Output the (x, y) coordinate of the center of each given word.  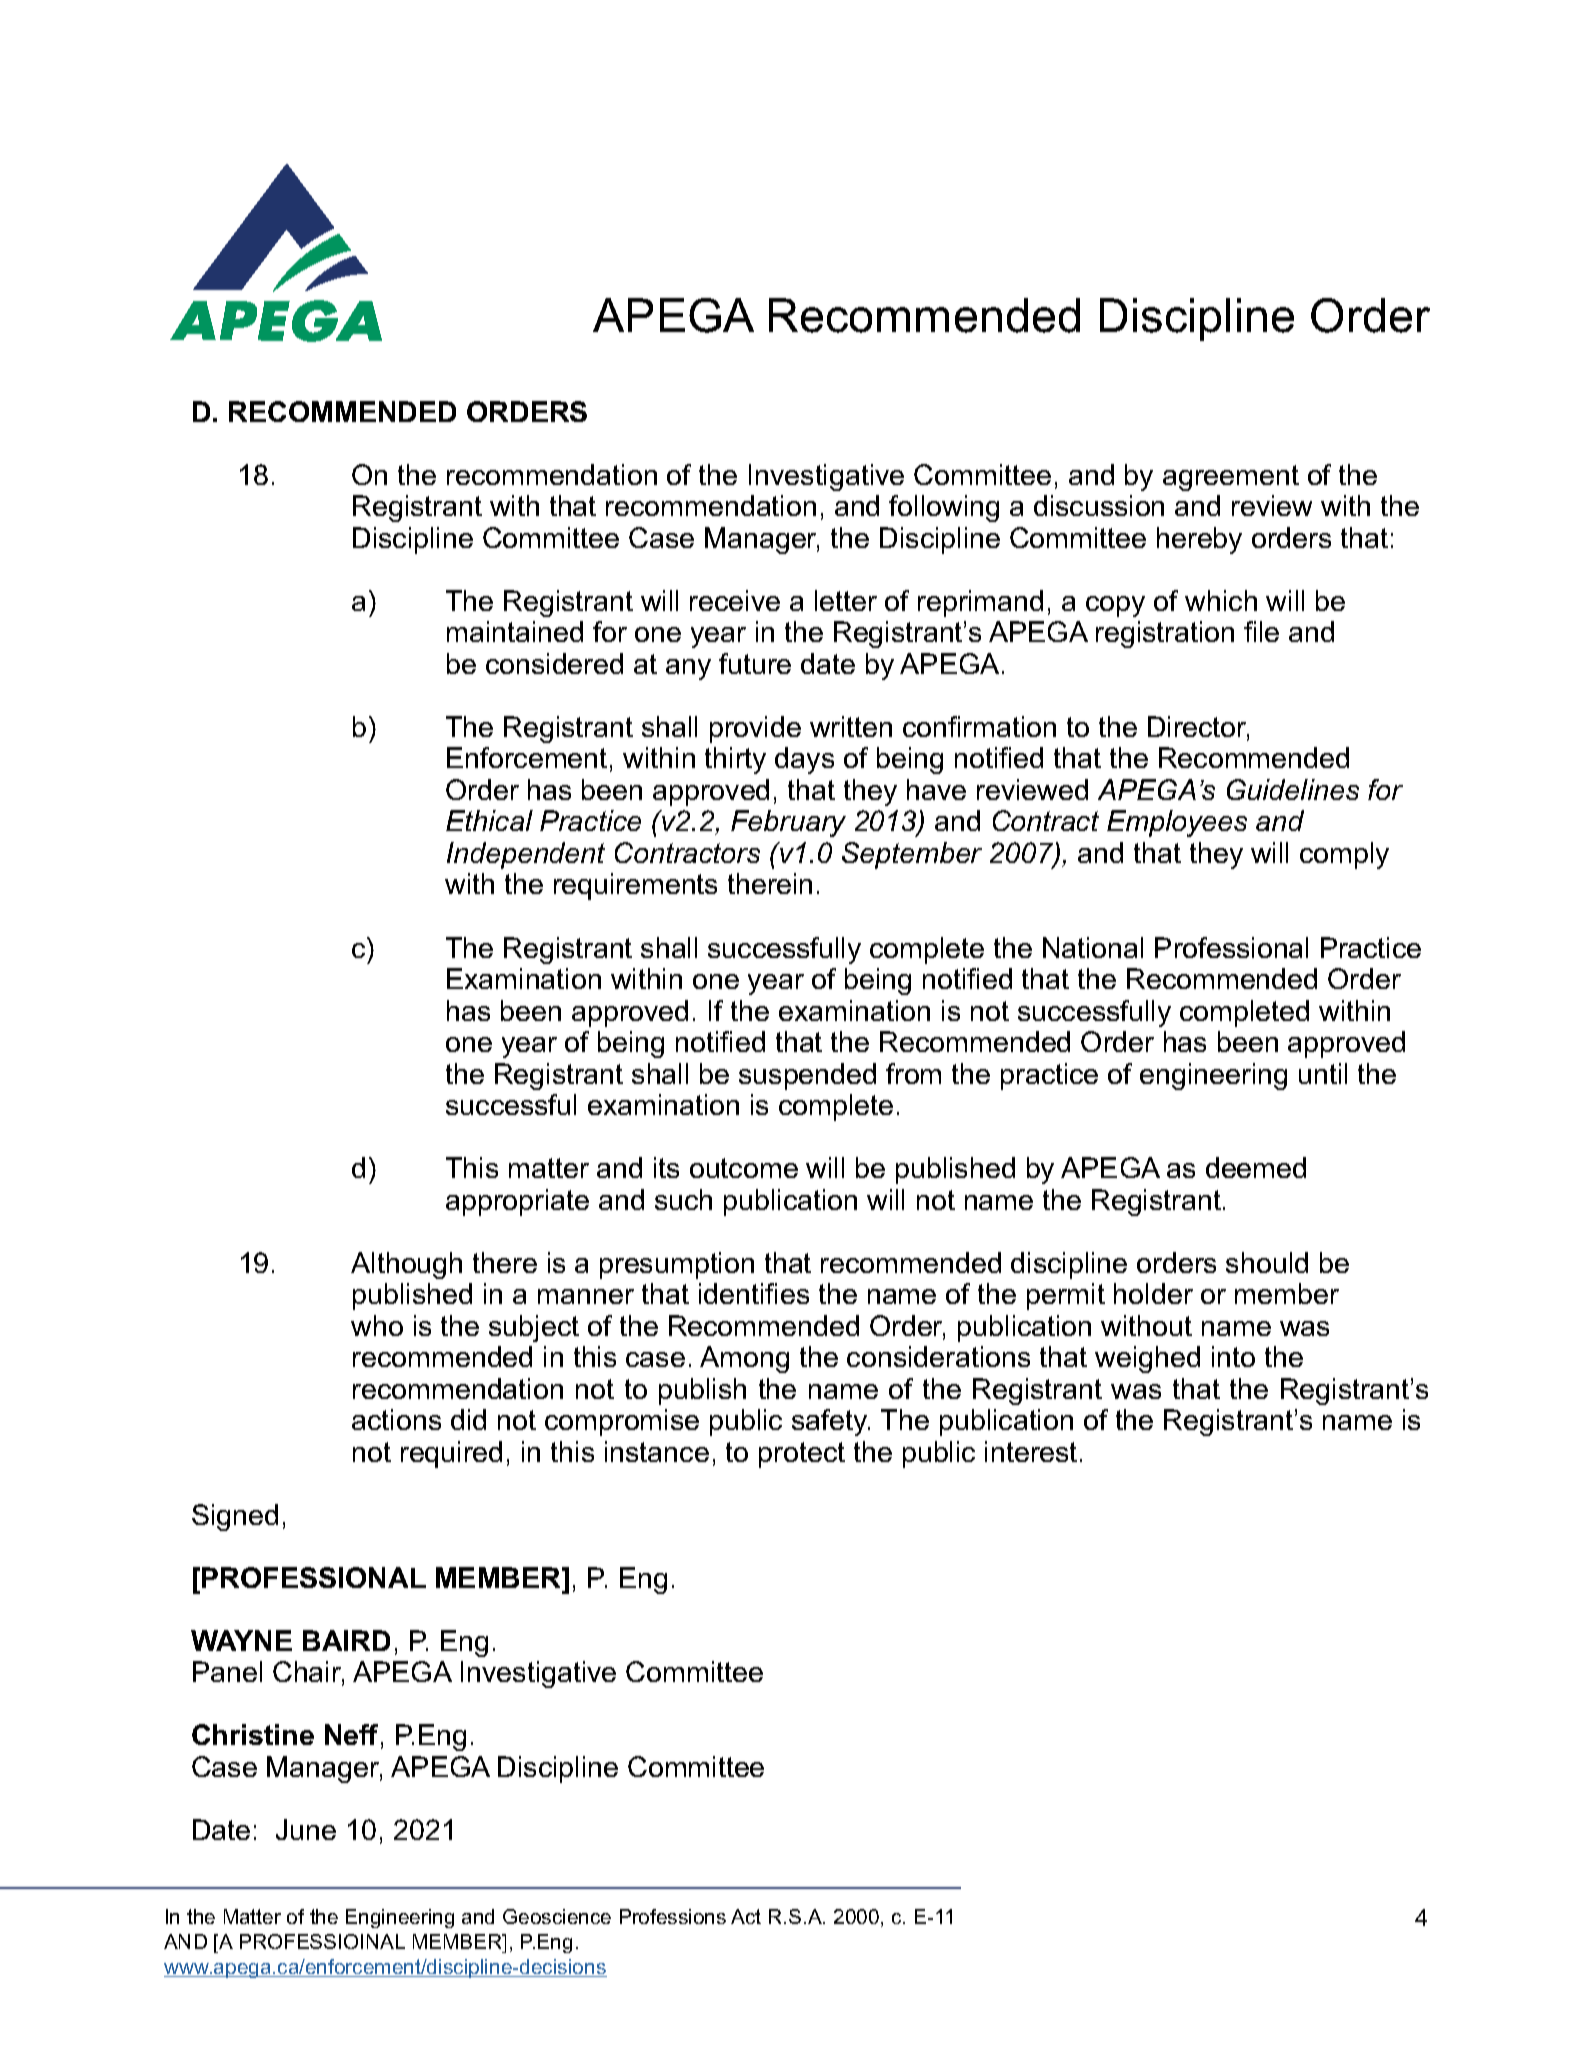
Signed (235, 1517)
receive (735, 600)
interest (1031, 1451)
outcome (744, 1168)
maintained (515, 631)
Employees (1177, 823)
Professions (673, 1916)
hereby (1199, 540)
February (788, 823)
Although (406, 1265)
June (306, 1829)
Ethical (489, 820)
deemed (1256, 1167)
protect (802, 1455)
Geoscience (557, 1916)
